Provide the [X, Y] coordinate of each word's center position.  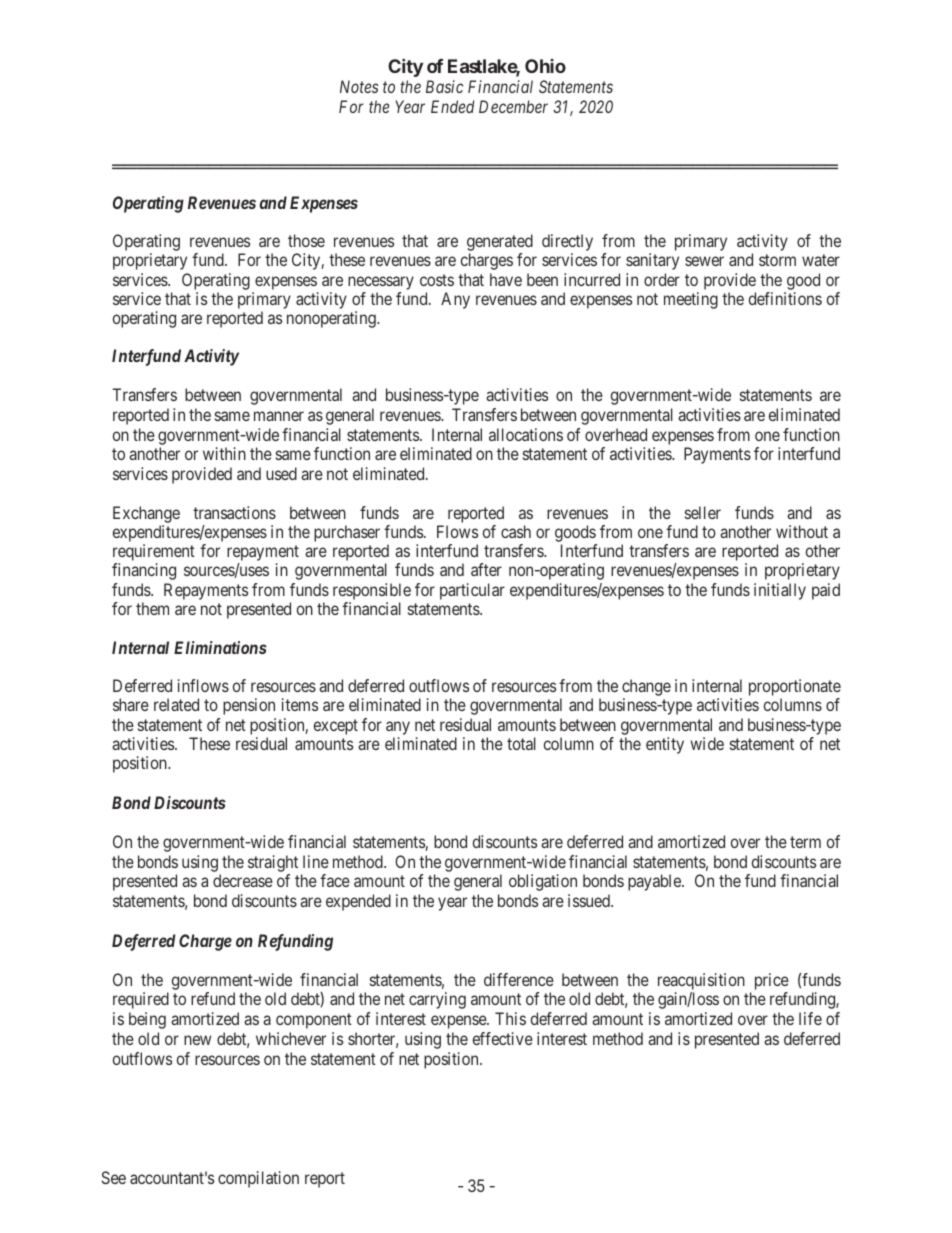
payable [655, 882]
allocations [526, 434]
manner [279, 416]
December [513, 106]
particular [472, 591]
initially [780, 591]
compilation [258, 1179]
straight [273, 863]
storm [777, 260]
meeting [691, 300]
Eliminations [220, 647]
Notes [359, 86]
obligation [543, 882]
